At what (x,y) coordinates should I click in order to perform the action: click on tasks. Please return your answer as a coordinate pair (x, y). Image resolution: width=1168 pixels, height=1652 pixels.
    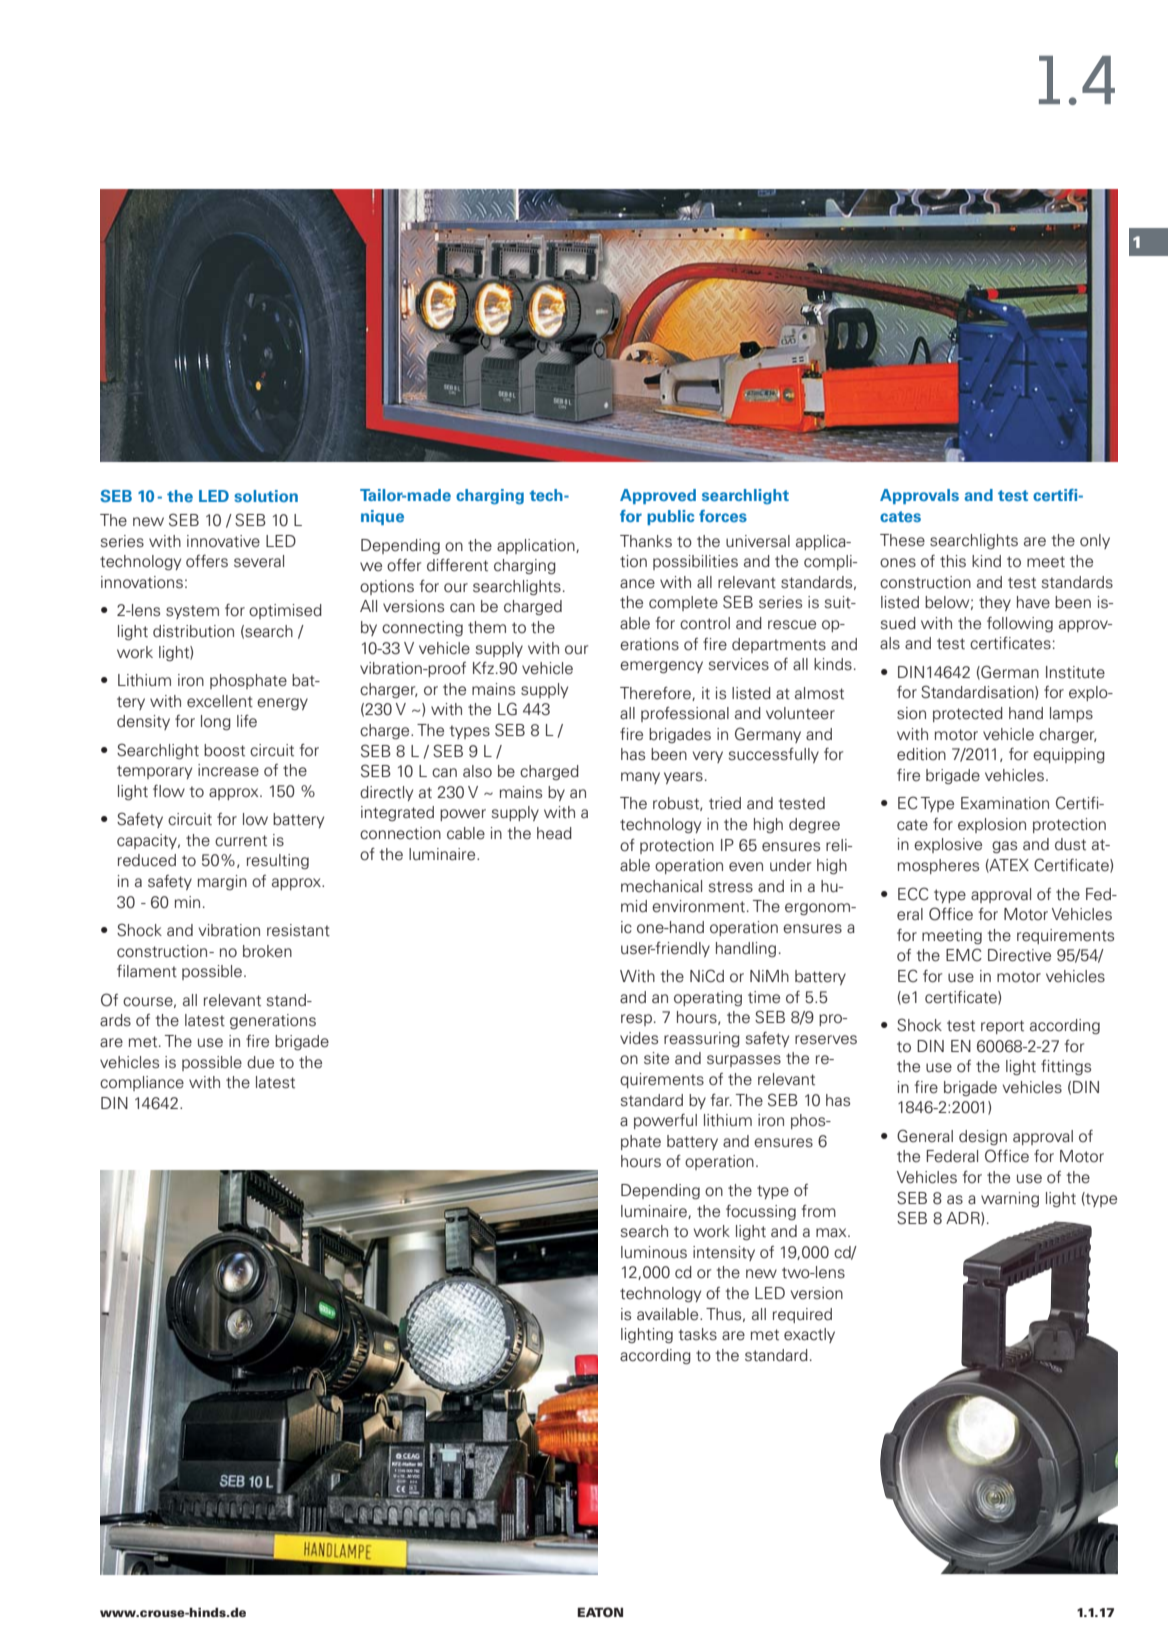
    Looking at the image, I should click on (698, 1334).
